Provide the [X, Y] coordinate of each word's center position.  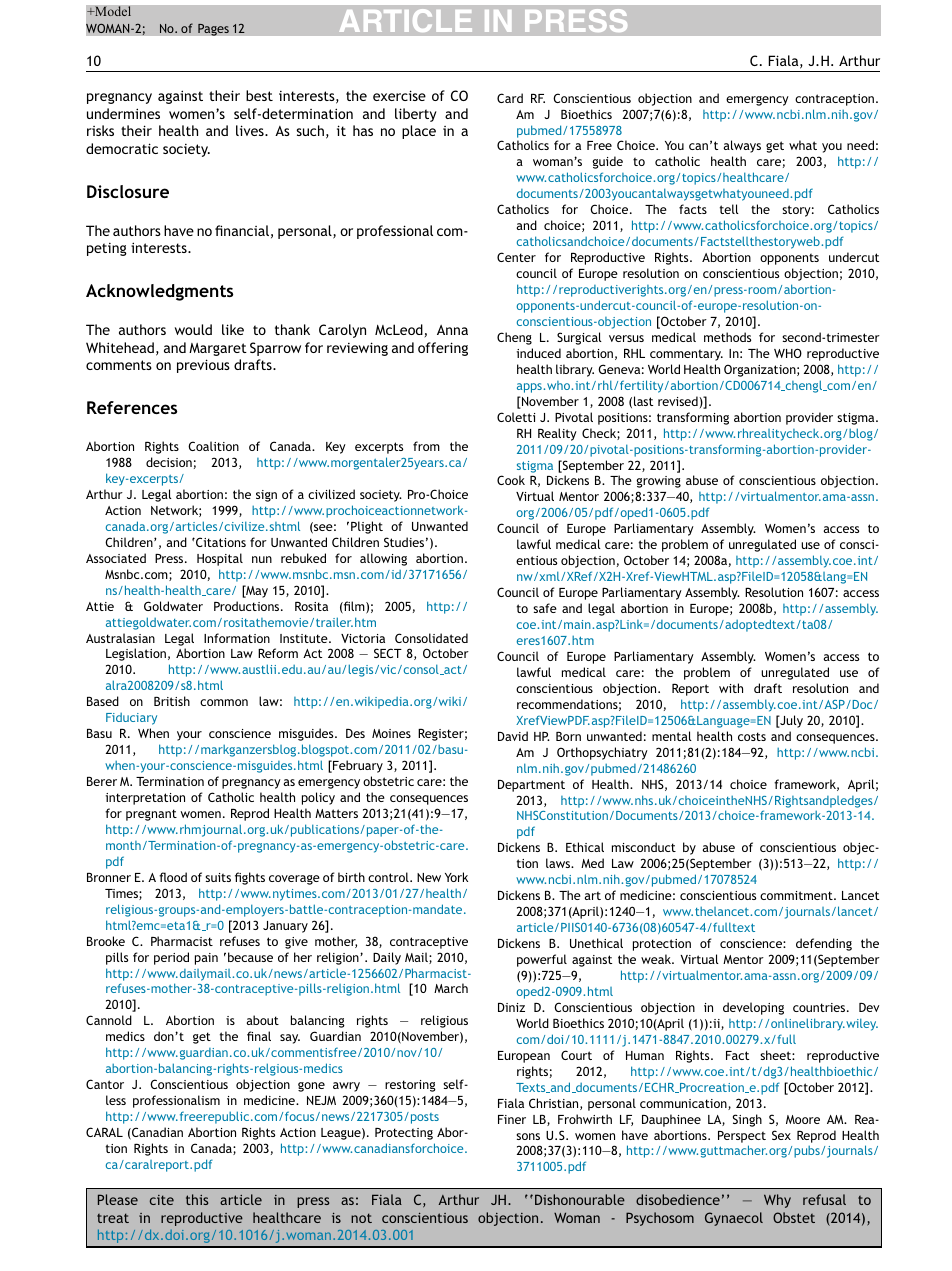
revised [679, 401]
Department [531, 786]
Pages [213, 29]
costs [752, 736]
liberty [416, 115]
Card [510, 98]
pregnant [151, 815]
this [197, 1199]
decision [169, 462]
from [426, 446]
